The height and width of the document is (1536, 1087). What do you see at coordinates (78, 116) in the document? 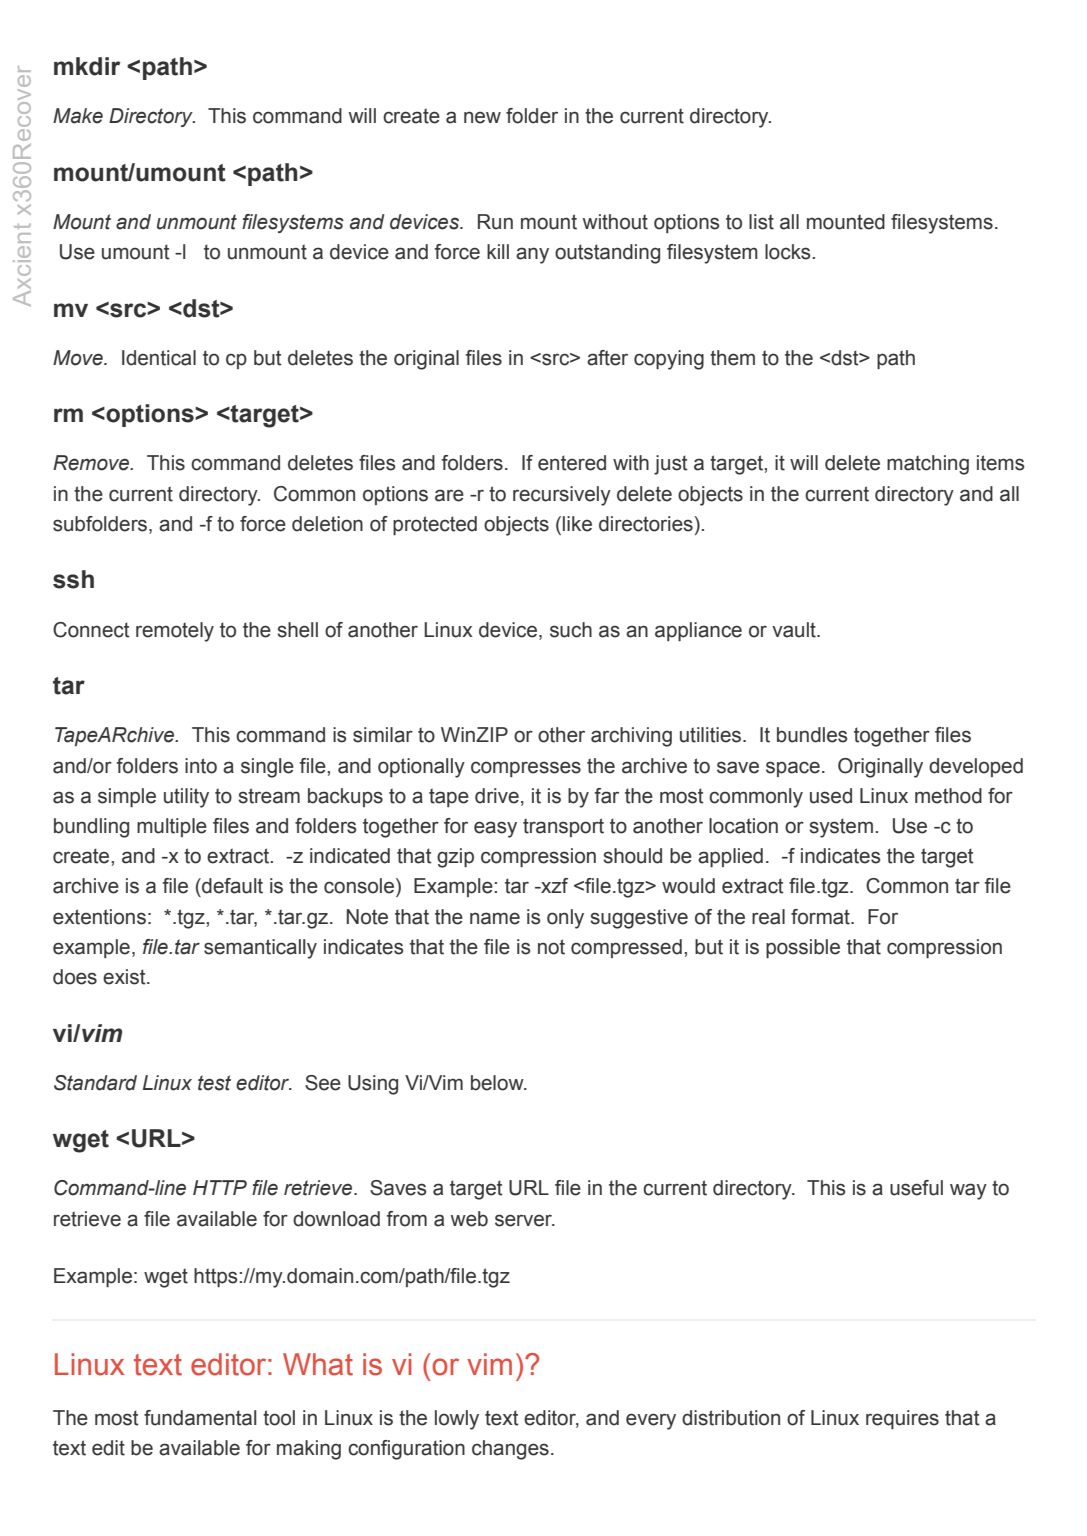
I see `Make` at bounding box center [78, 116].
